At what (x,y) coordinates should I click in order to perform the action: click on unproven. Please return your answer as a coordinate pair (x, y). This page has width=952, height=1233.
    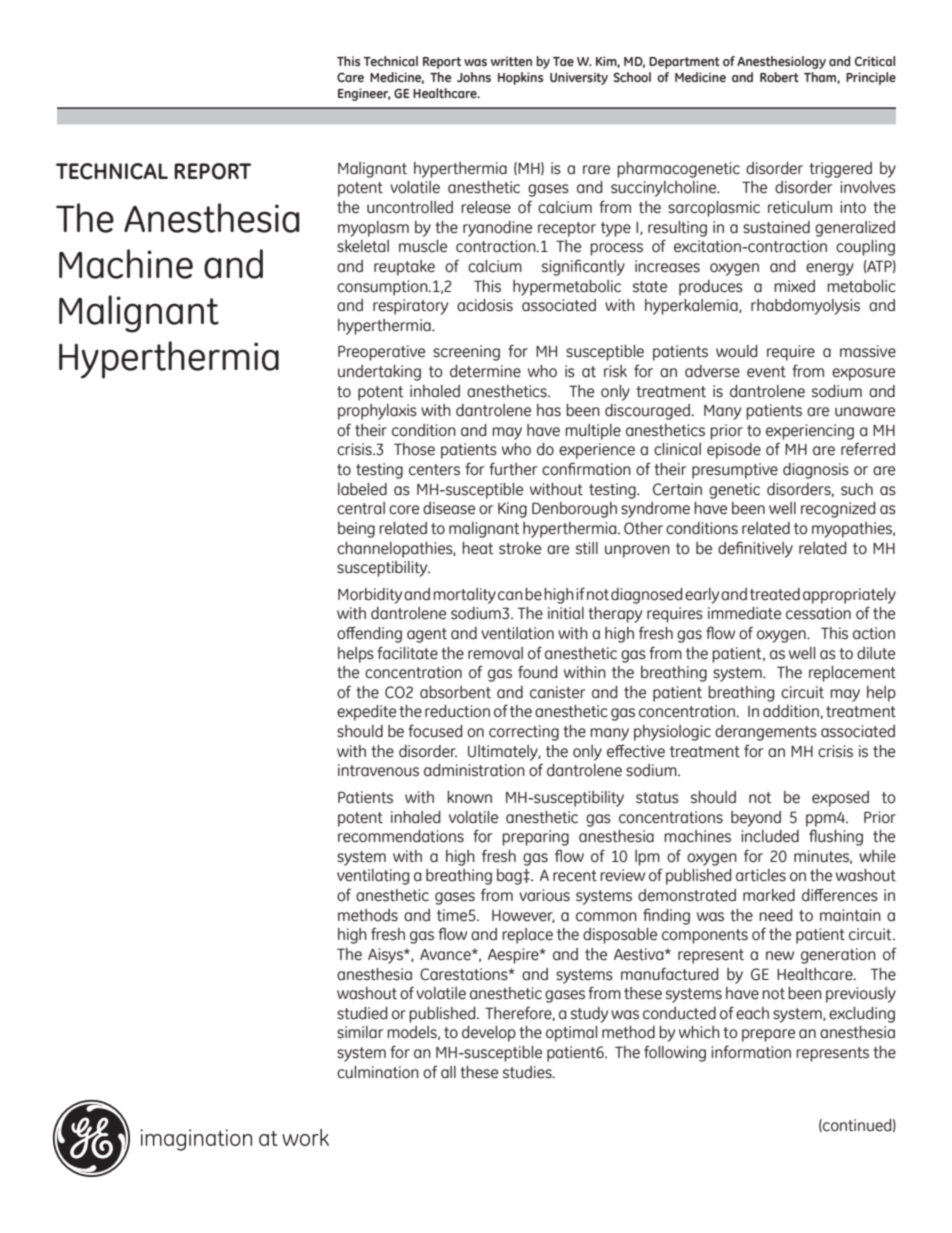
    Looking at the image, I should click on (637, 551).
